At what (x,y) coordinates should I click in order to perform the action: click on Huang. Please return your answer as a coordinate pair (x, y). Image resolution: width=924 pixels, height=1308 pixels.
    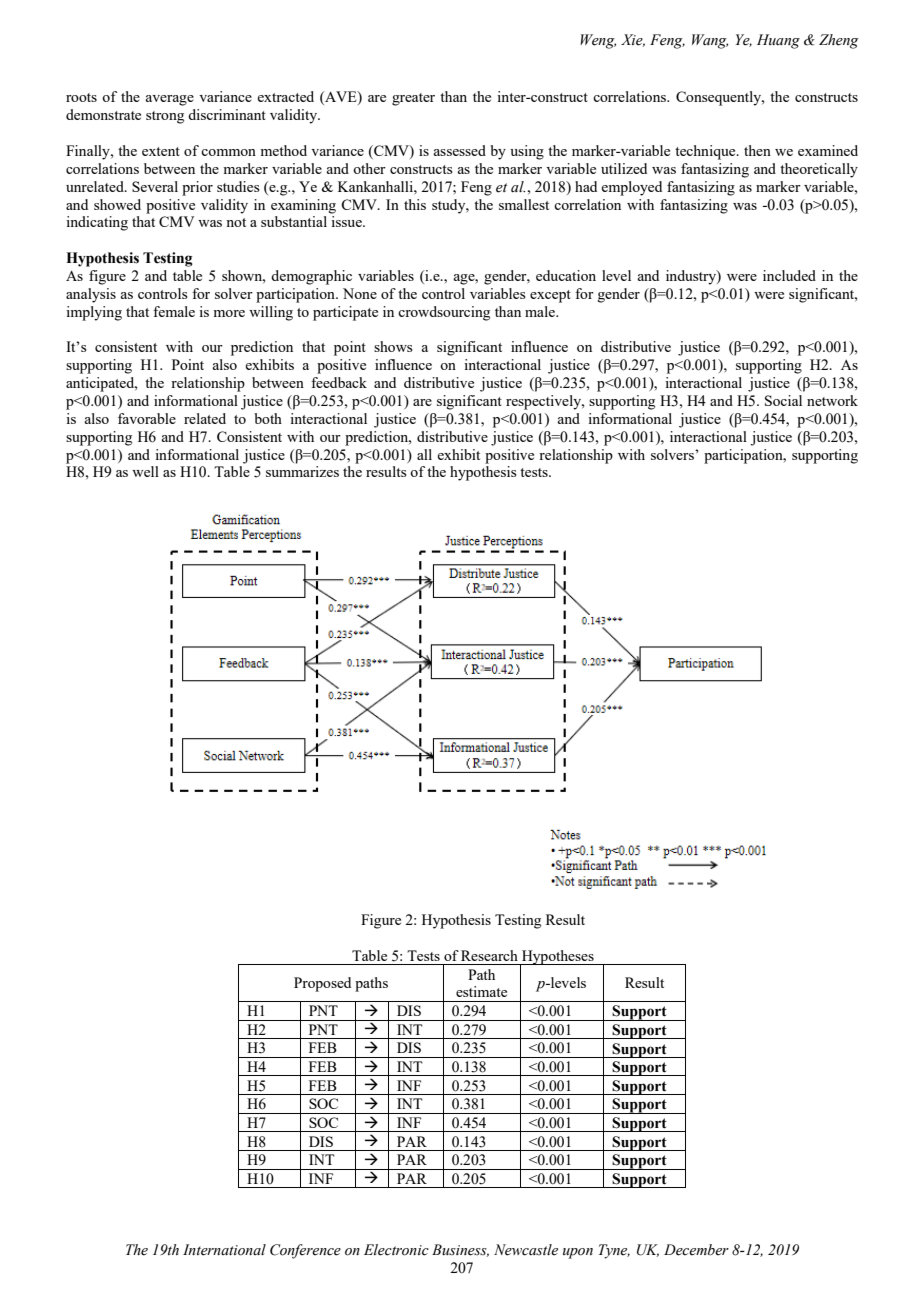
    Looking at the image, I should click on (778, 41).
